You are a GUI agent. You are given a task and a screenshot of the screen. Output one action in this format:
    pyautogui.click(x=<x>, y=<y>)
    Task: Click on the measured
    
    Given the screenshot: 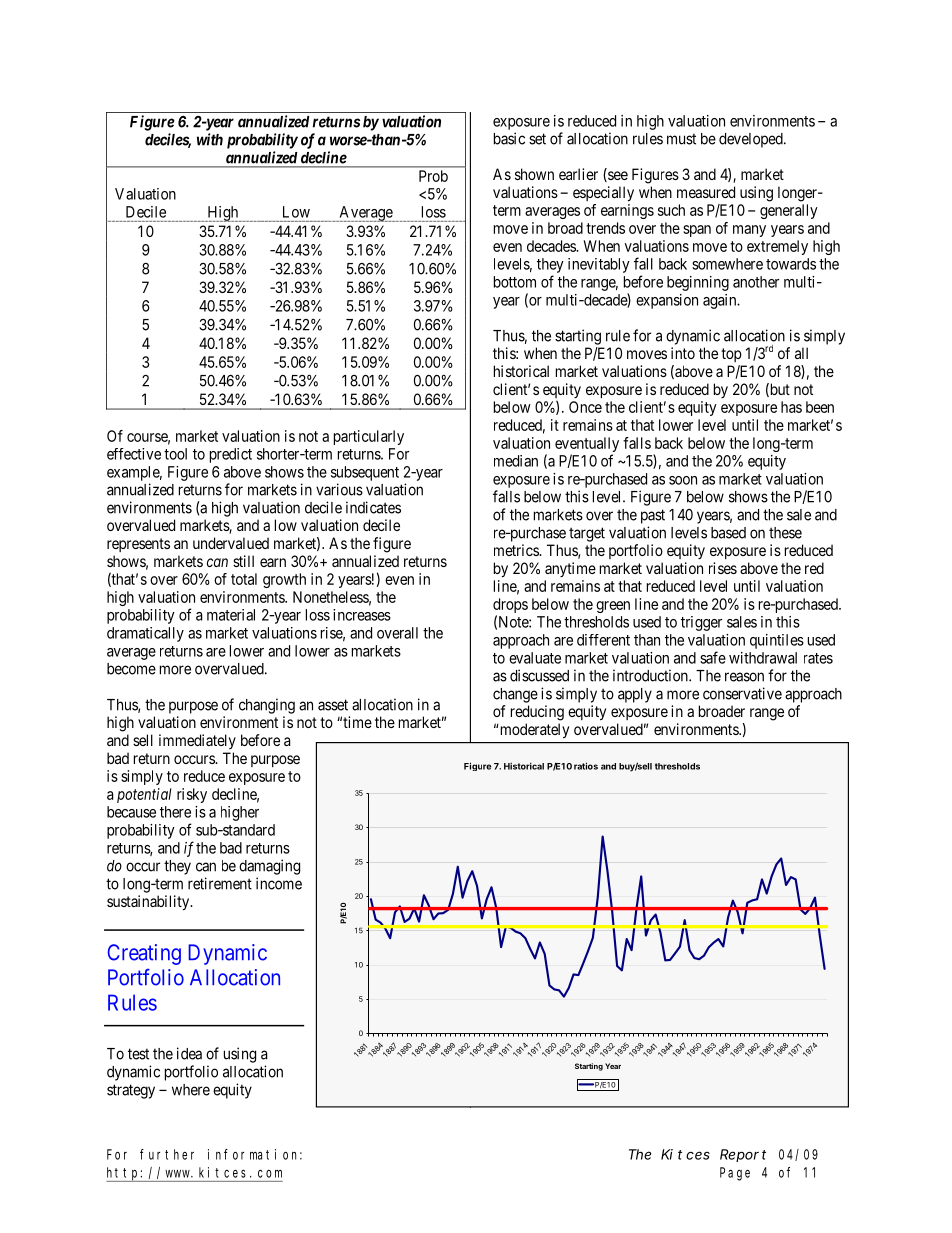 What is the action you would take?
    pyautogui.click(x=706, y=192)
